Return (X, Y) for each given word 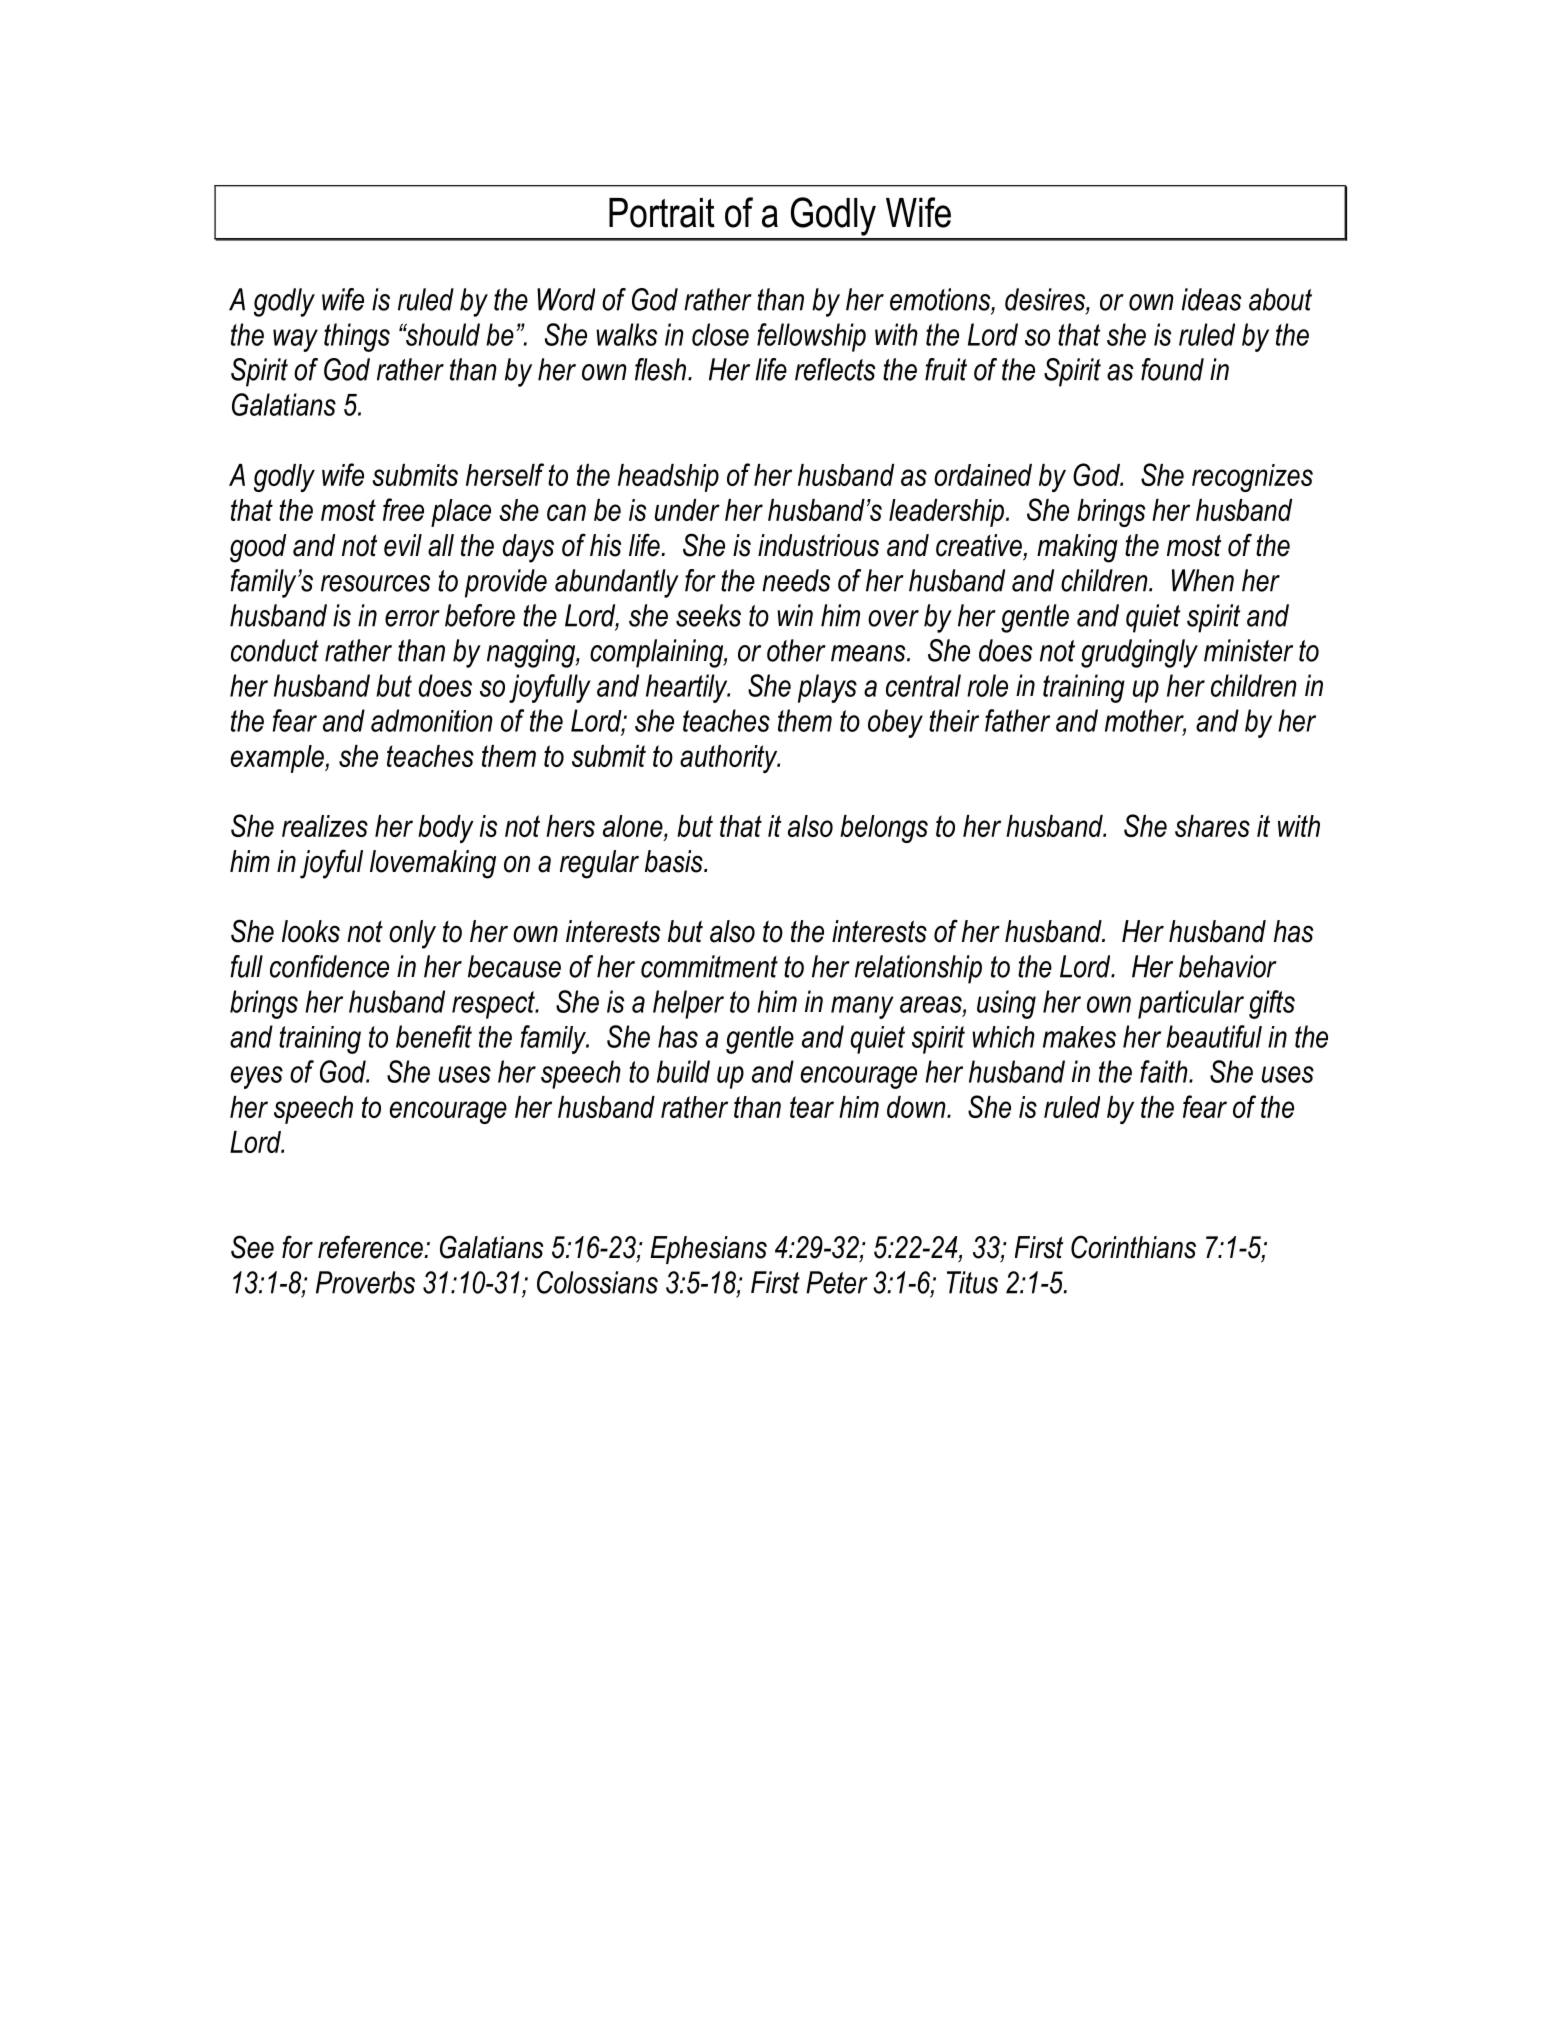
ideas (1212, 299)
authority (730, 759)
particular (1191, 1004)
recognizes (1252, 478)
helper (688, 1004)
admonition (432, 720)
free (403, 509)
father (1017, 720)
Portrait (662, 213)
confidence (329, 966)
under (687, 510)
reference (371, 1247)
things (357, 337)
